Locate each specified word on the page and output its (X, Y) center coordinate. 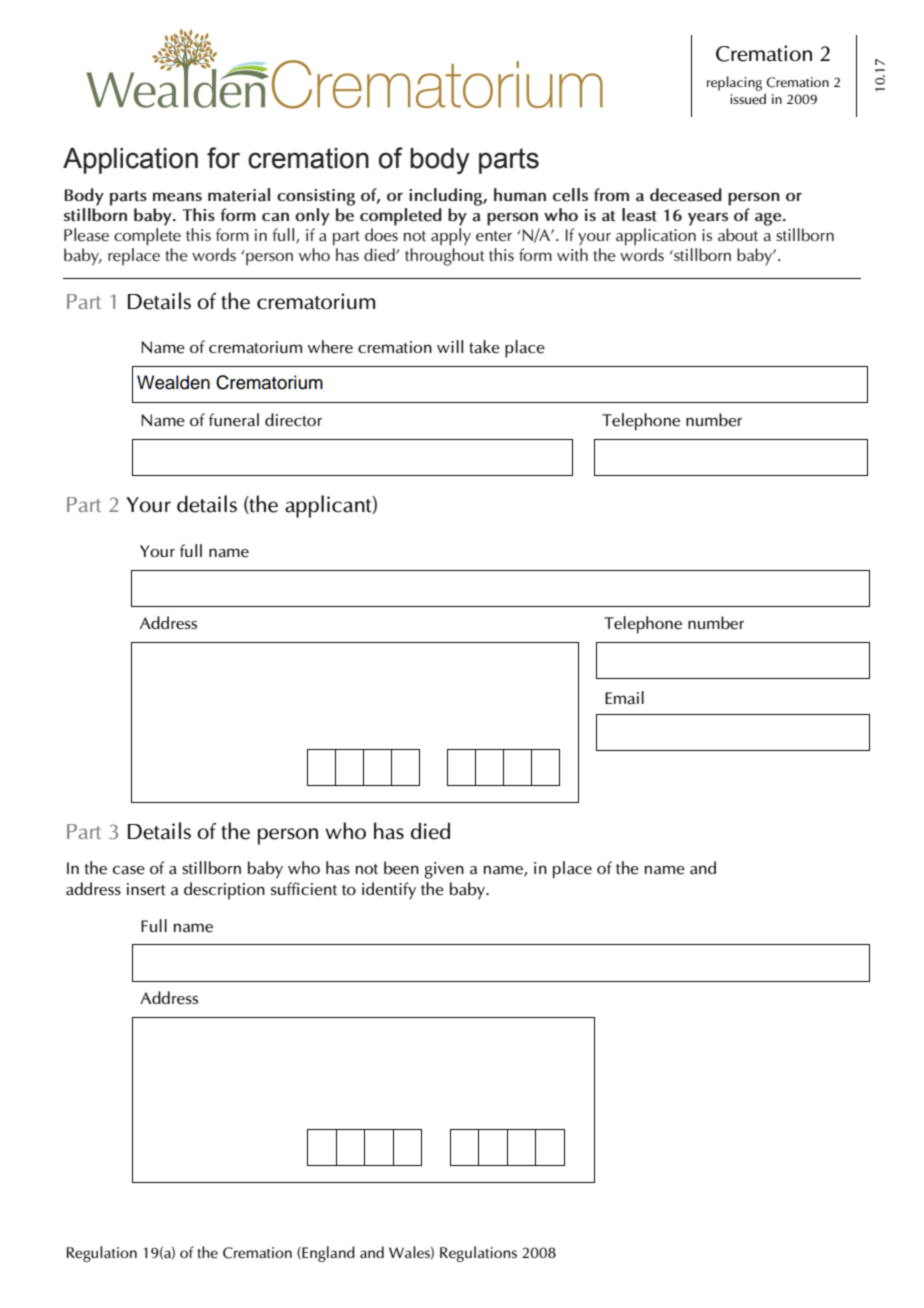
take (484, 347)
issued (748, 99)
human (520, 195)
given (444, 870)
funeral (234, 420)
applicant (329, 506)
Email (624, 698)
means (177, 197)
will (450, 346)
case (129, 870)
